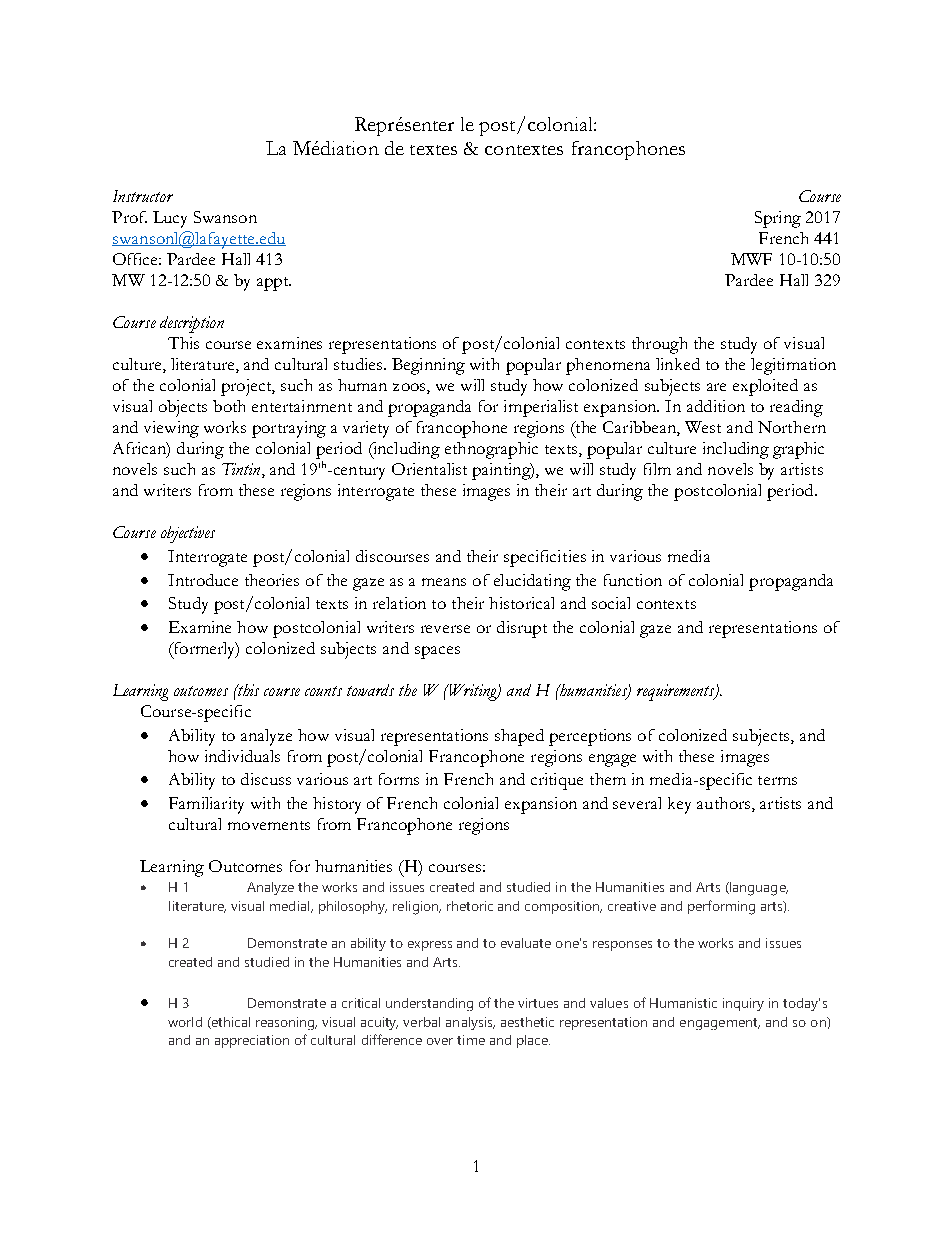  What do you see at coordinates (778, 219) in the page?
I see `Spring` at bounding box center [778, 219].
